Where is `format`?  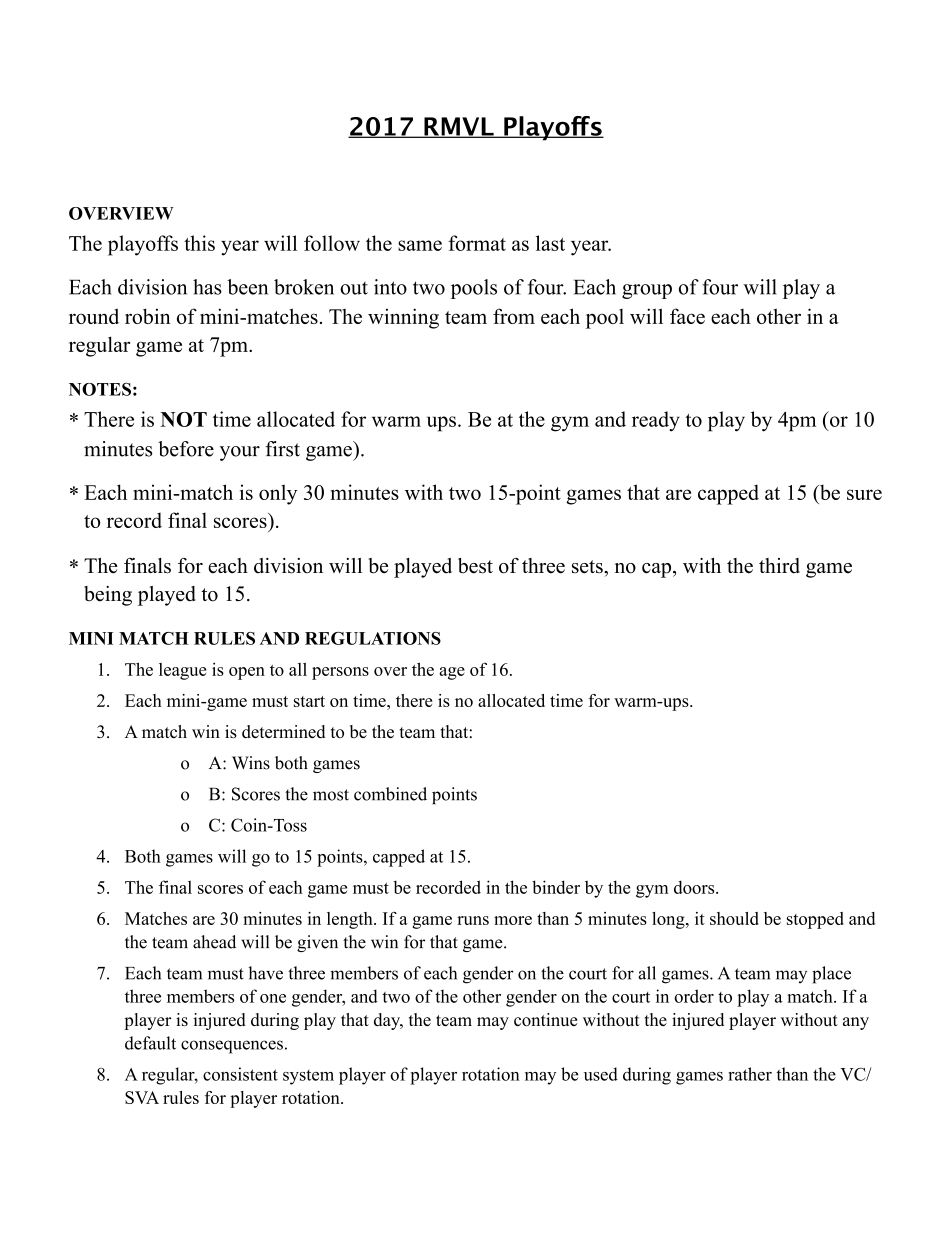
format is located at coordinates (477, 243).
